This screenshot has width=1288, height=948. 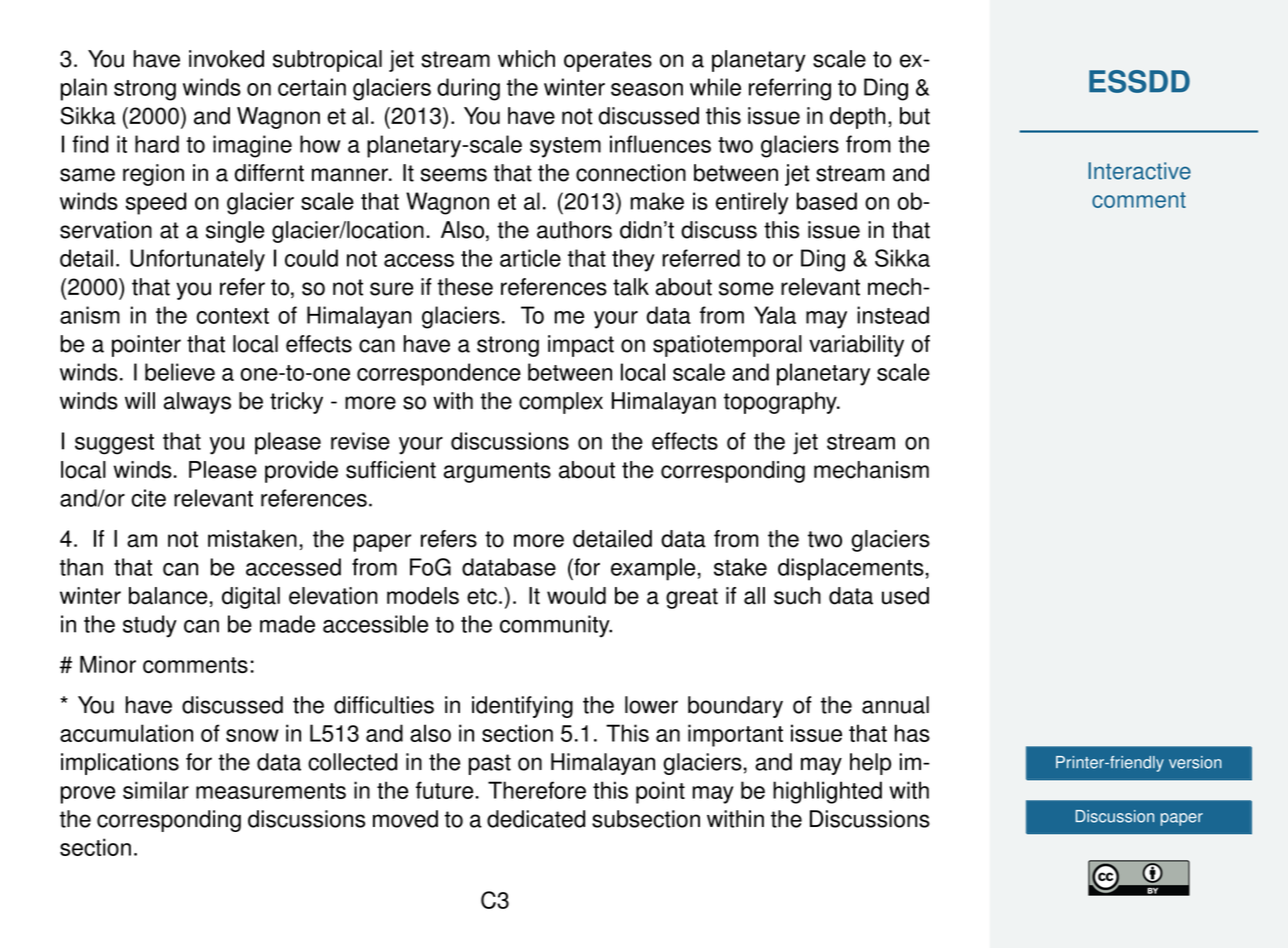 I want to click on invoked, so click(x=226, y=59).
